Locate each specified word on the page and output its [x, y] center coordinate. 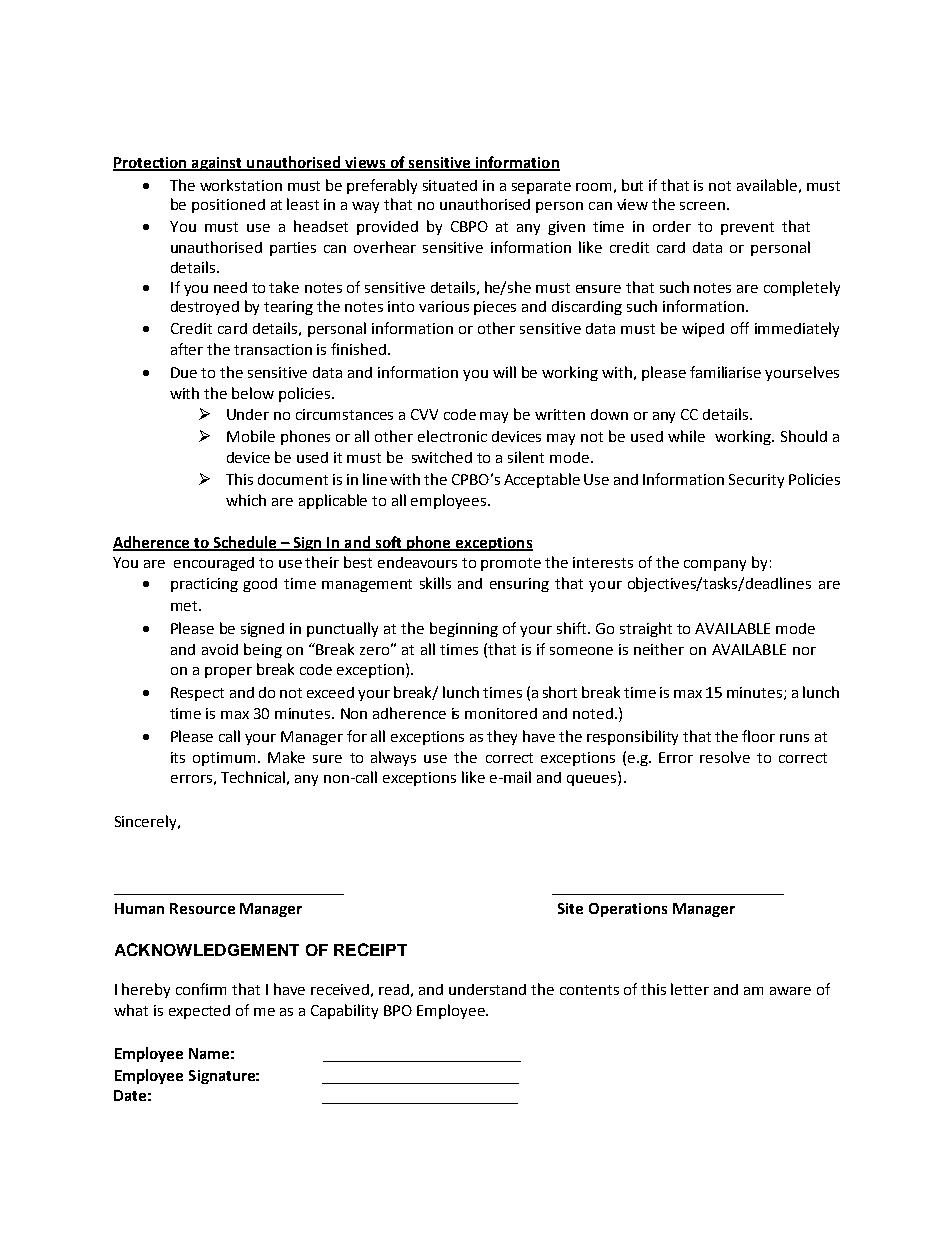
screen [702, 206]
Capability [344, 1011]
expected [199, 1012]
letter [690, 989]
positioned [228, 206]
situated [450, 185]
